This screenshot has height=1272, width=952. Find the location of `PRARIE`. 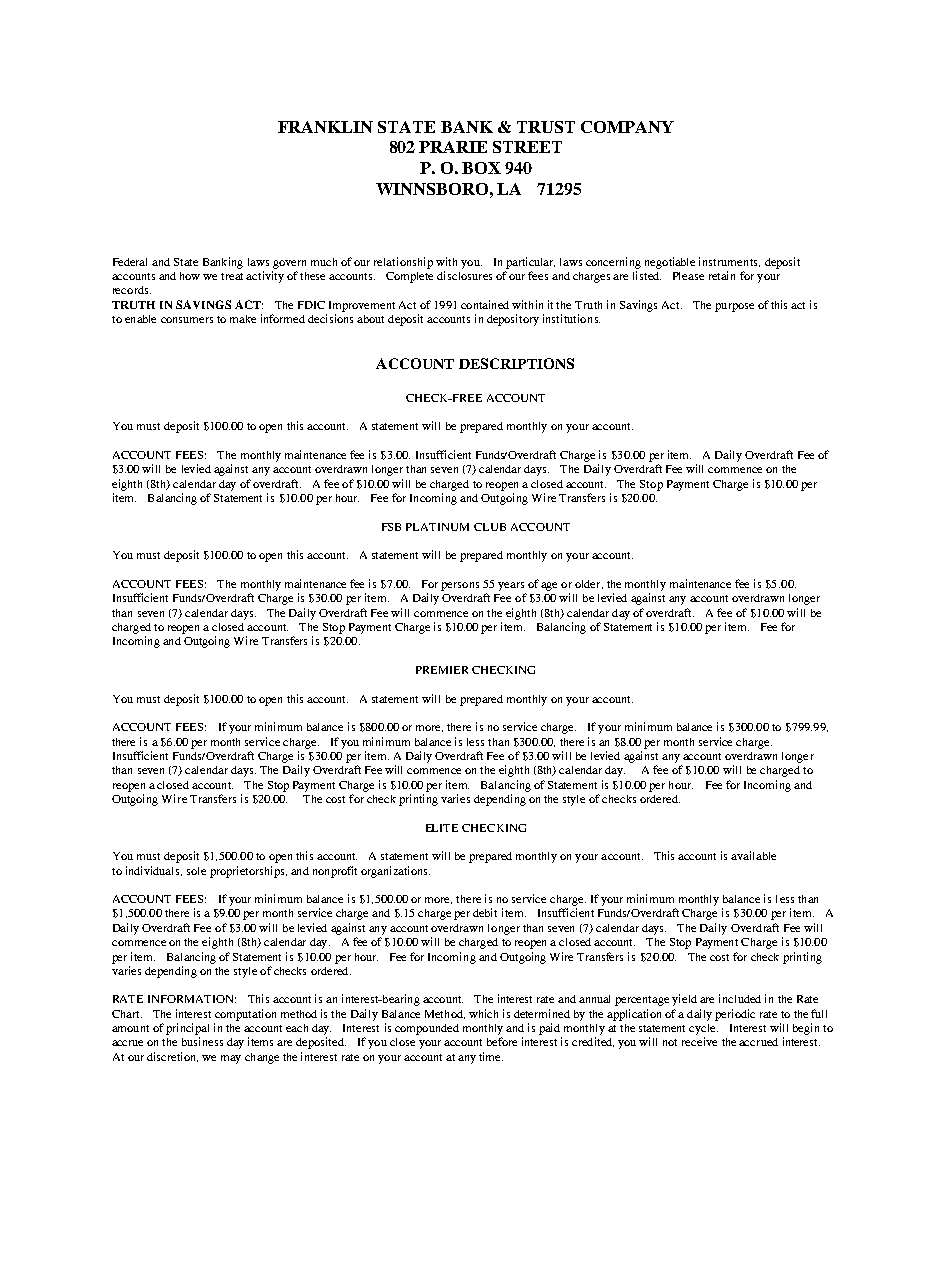

PRARIE is located at coordinates (453, 147).
